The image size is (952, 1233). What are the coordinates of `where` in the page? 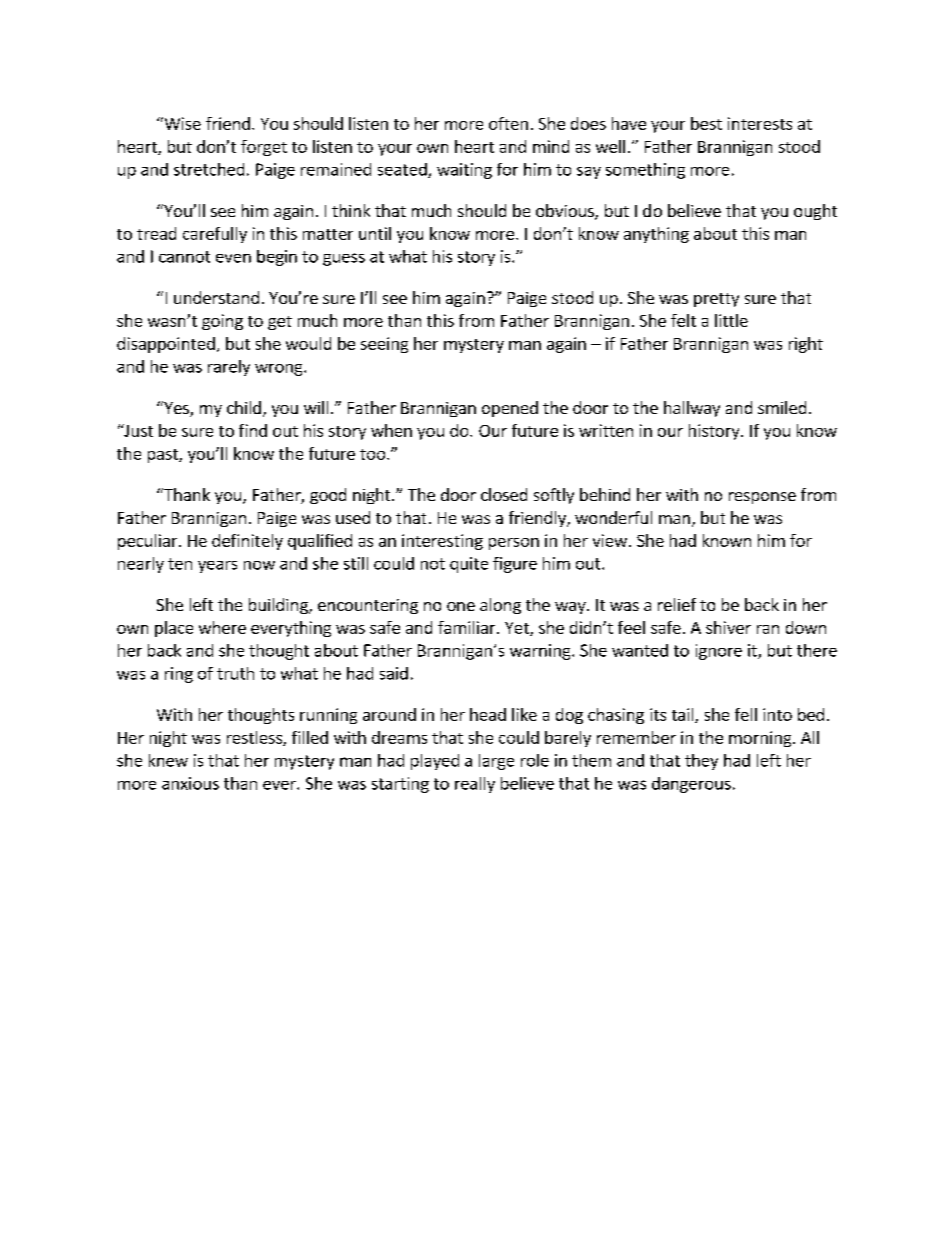 It's located at (222, 627).
